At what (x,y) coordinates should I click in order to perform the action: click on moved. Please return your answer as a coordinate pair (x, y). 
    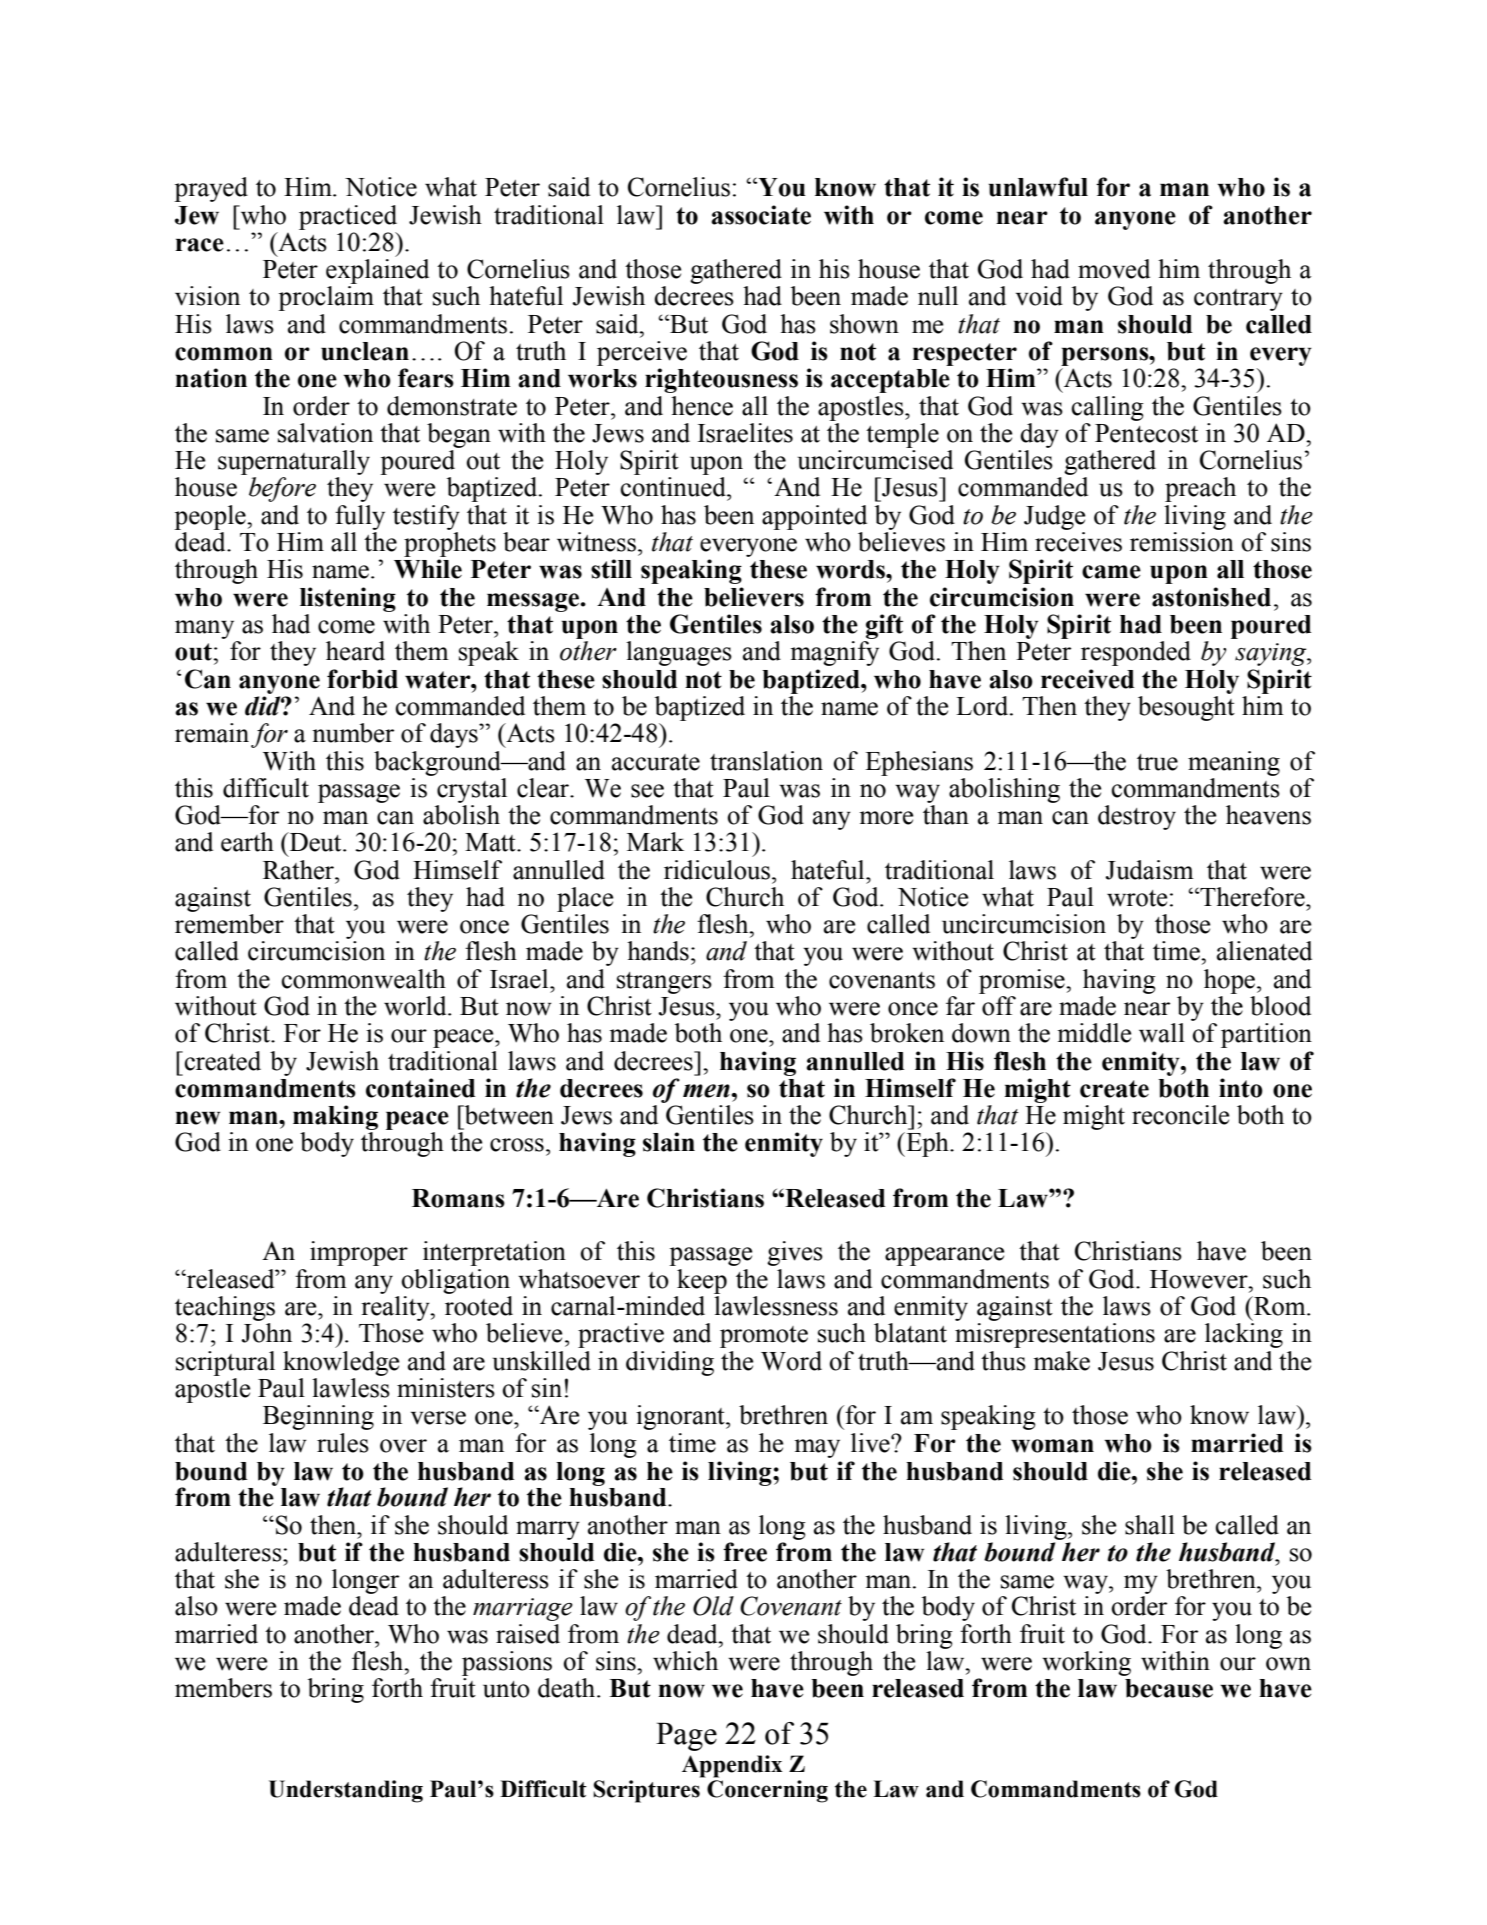
    Looking at the image, I should click on (1114, 269).
